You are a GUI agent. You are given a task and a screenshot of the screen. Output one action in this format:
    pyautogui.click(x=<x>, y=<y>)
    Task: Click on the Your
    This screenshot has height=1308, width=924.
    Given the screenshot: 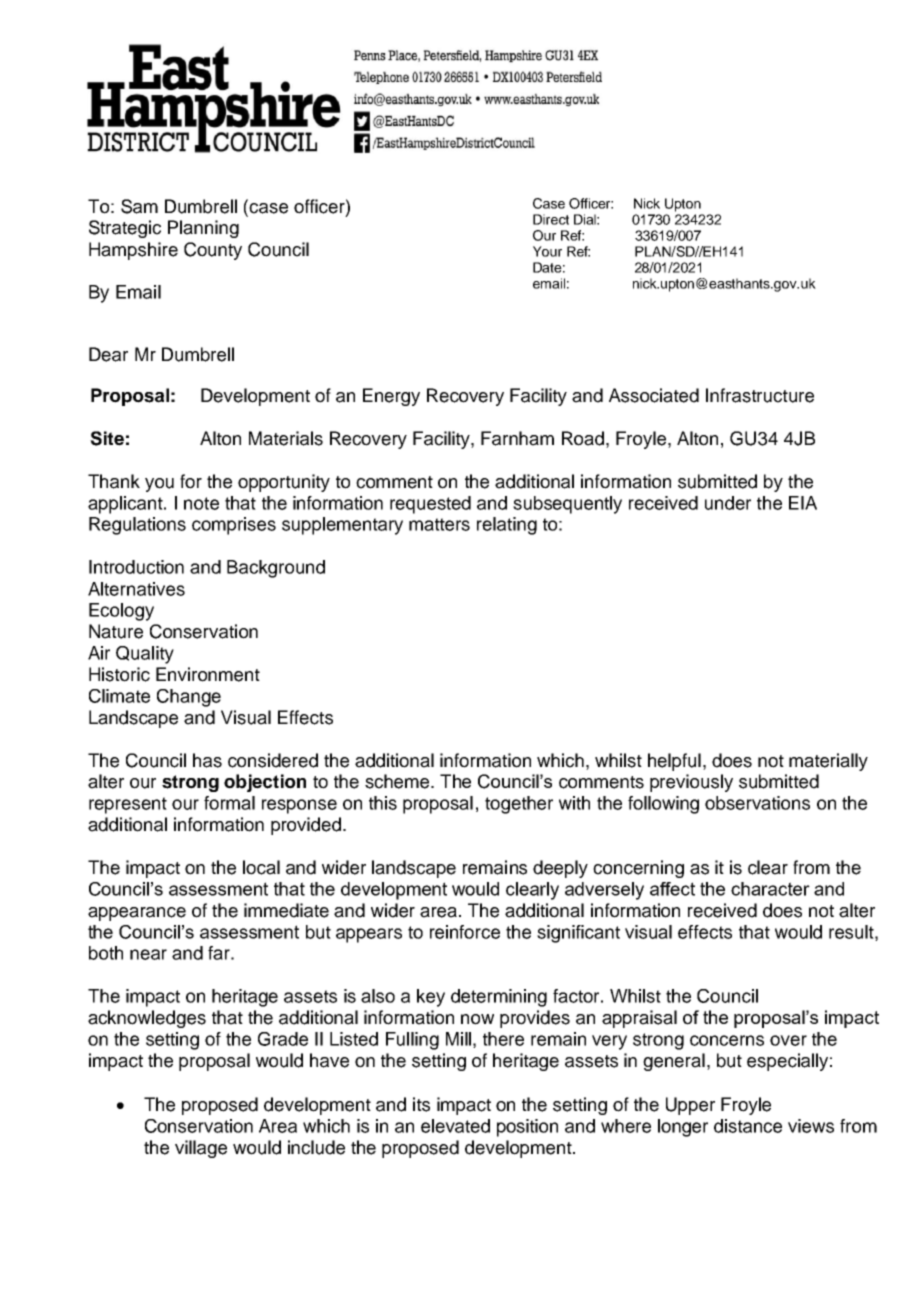 What is the action you would take?
    pyautogui.click(x=547, y=251)
